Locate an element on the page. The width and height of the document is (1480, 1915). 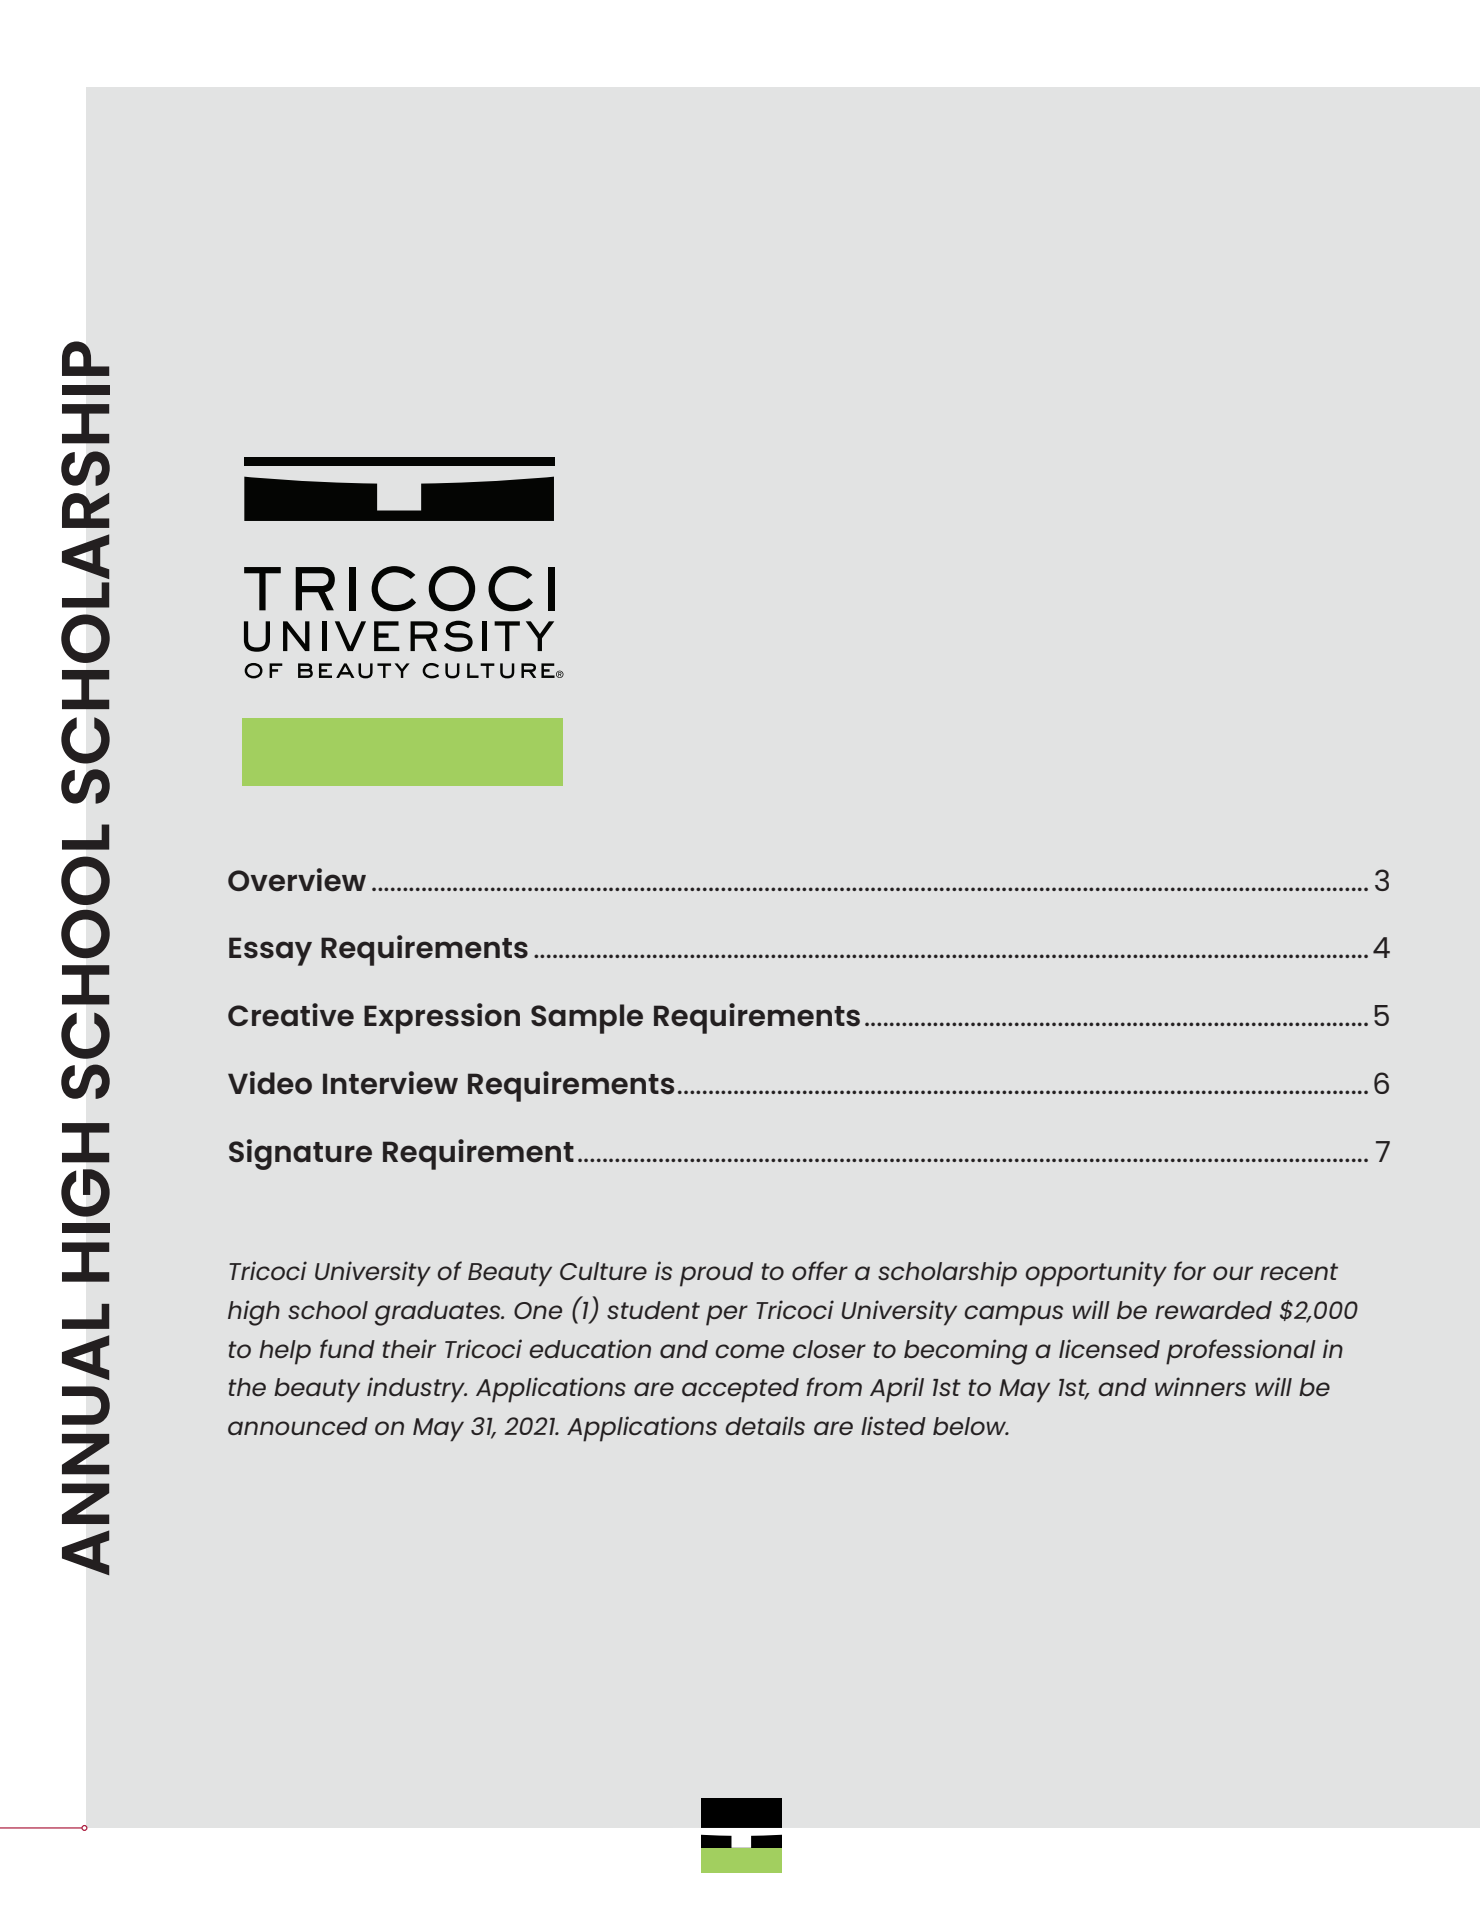
Expression is located at coordinates (442, 1018).
